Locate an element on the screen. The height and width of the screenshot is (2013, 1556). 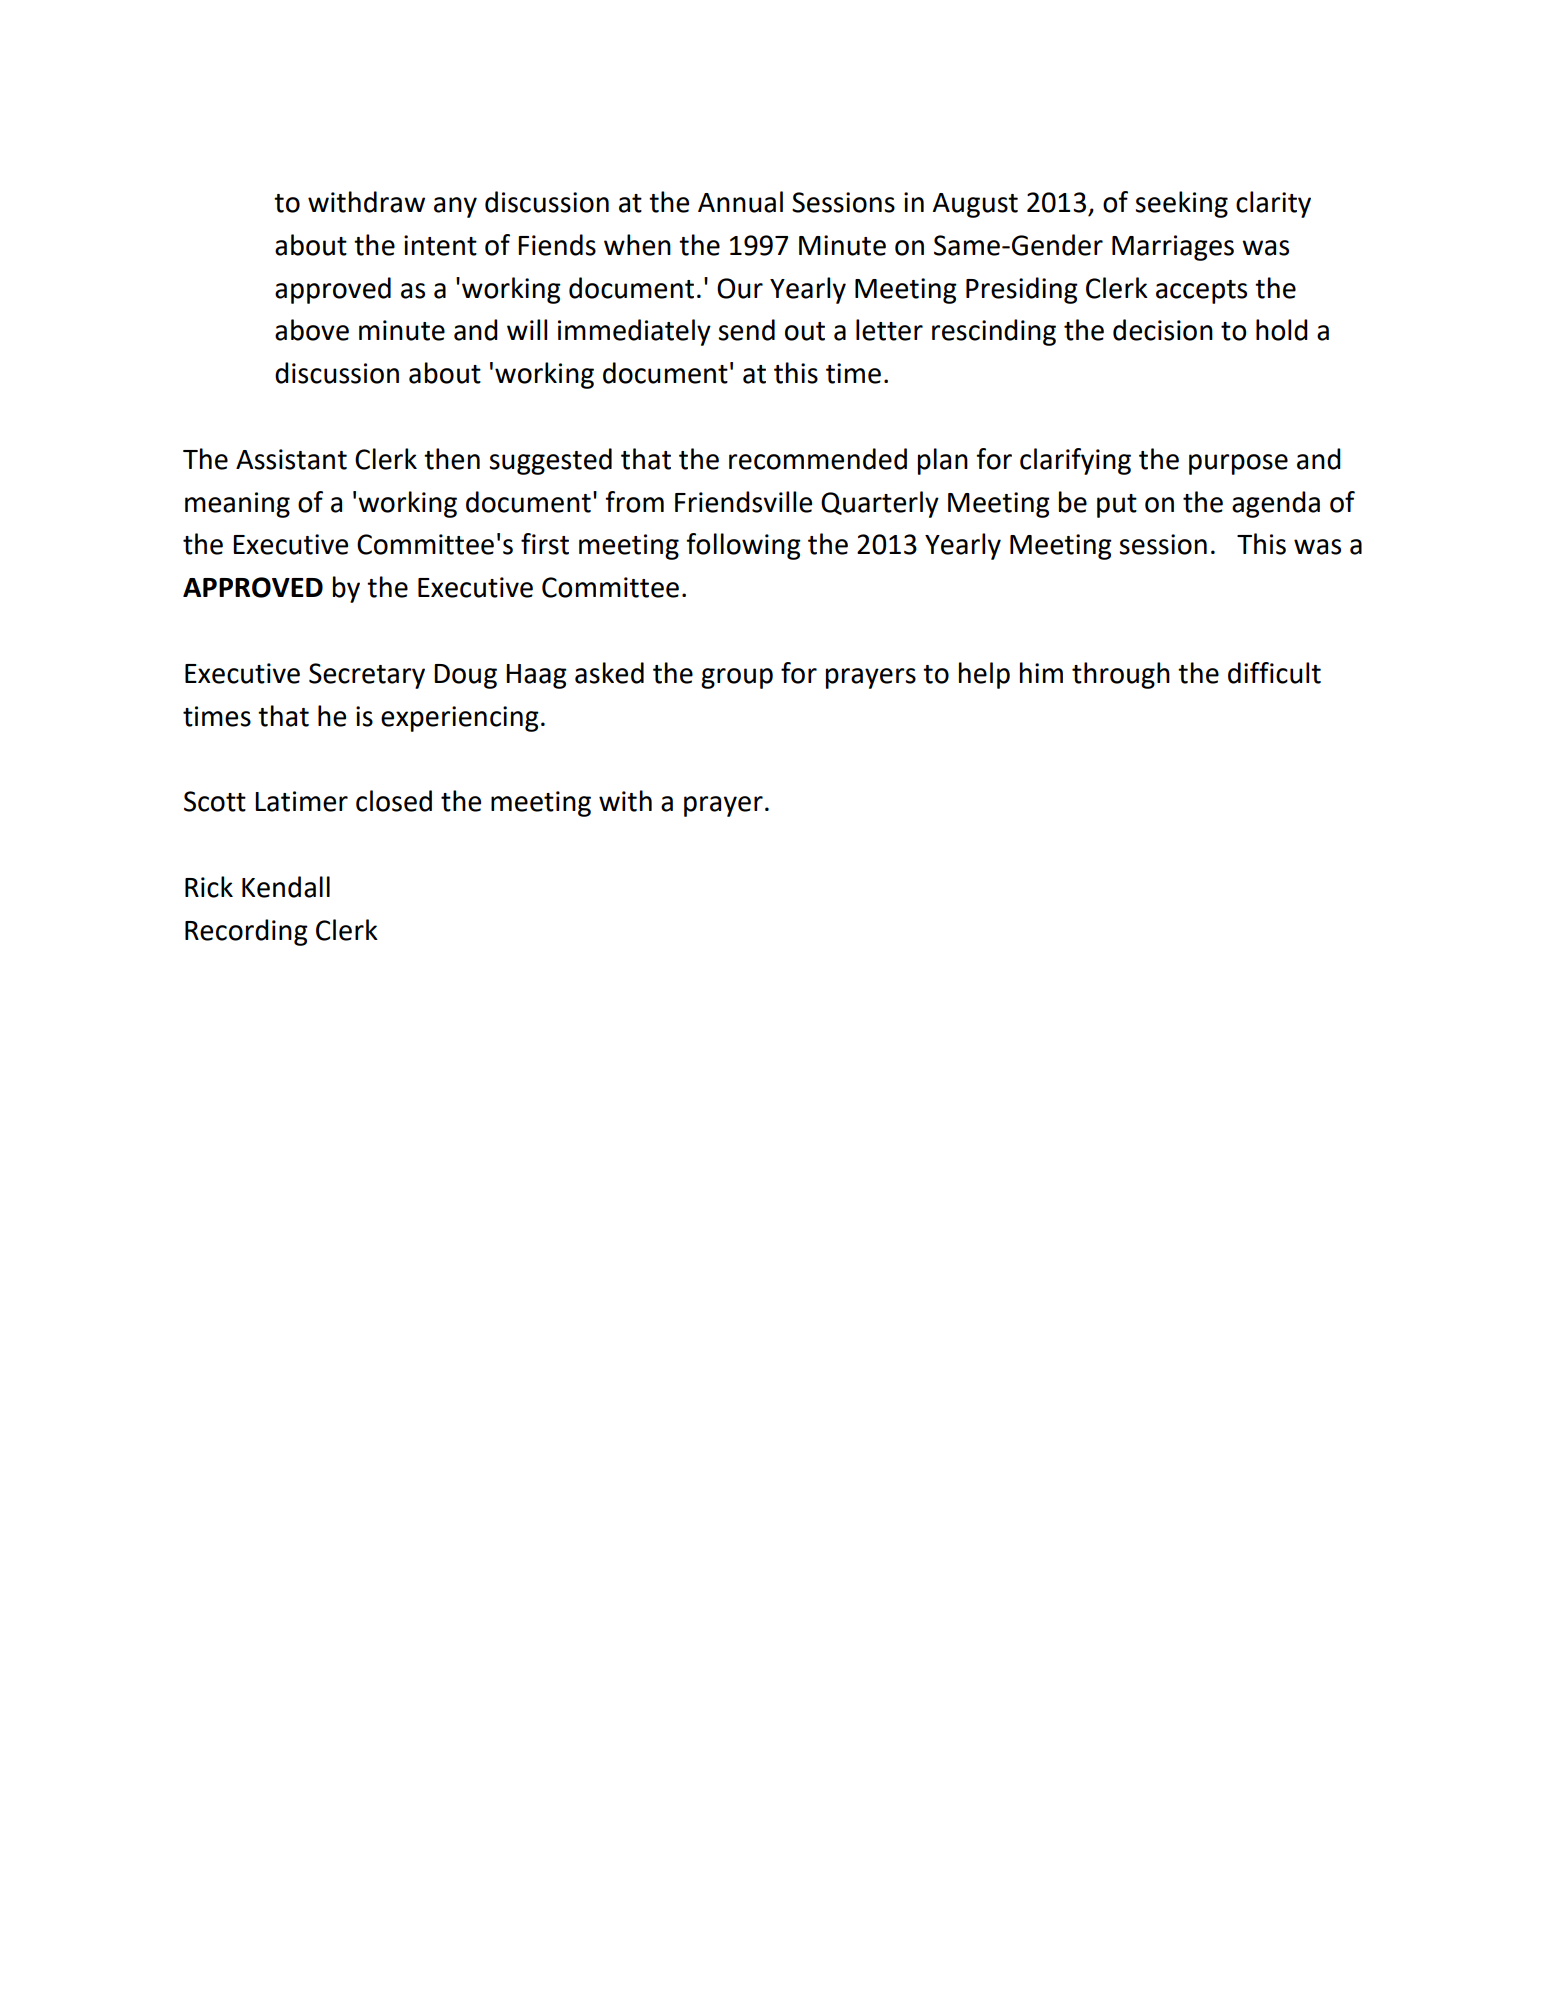
intent is located at coordinates (440, 245).
